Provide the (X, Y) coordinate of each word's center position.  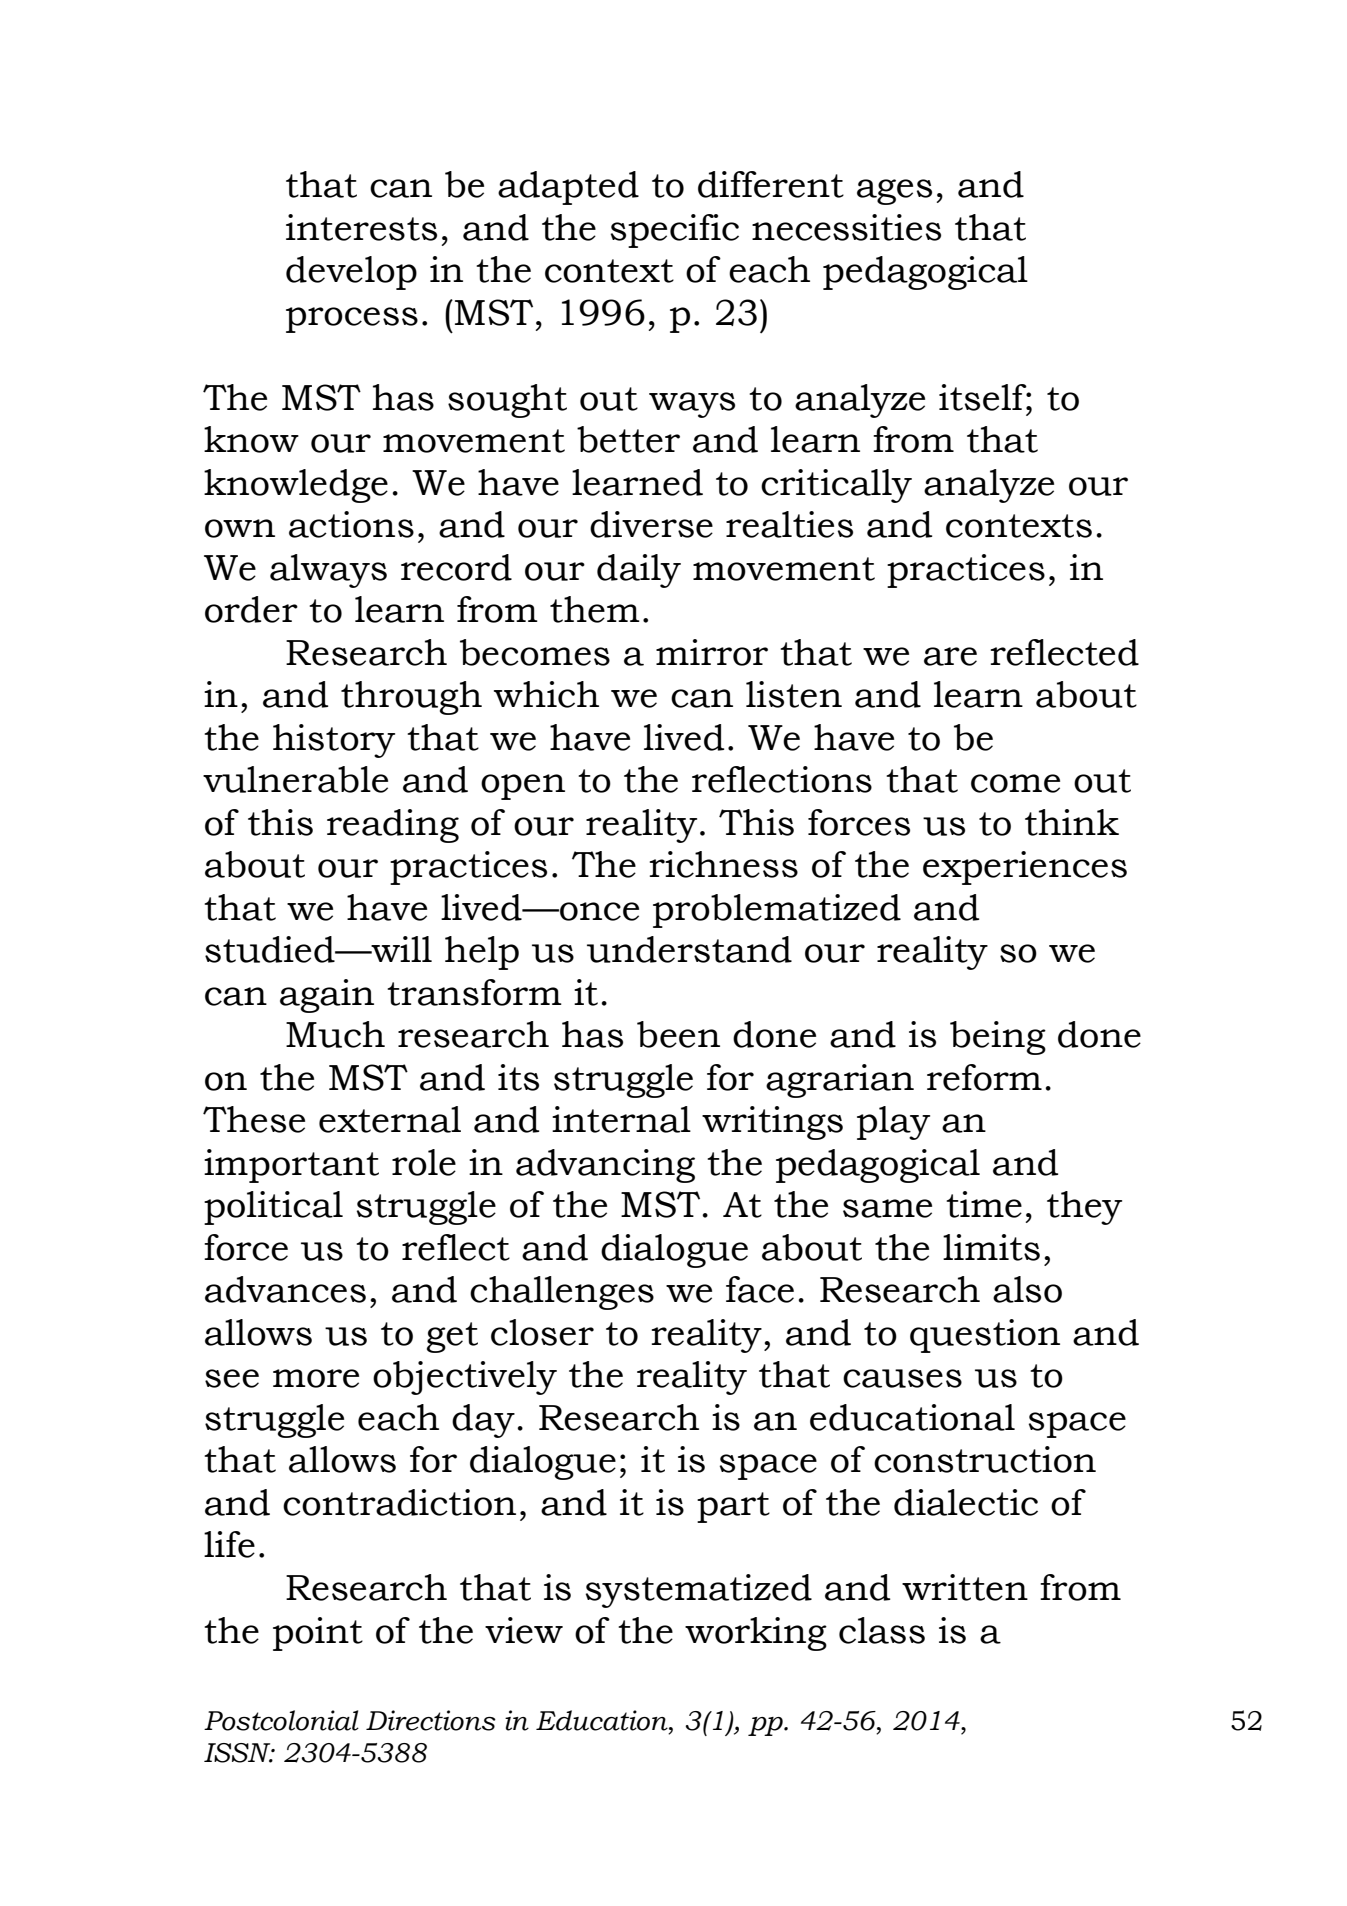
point (318, 1634)
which (546, 694)
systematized (699, 1591)
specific (675, 231)
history (334, 741)
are (950, 656)
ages (894, 192)
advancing (605, 1166)
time (984, 1204)
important (291, 1166)
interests (361, 227)
